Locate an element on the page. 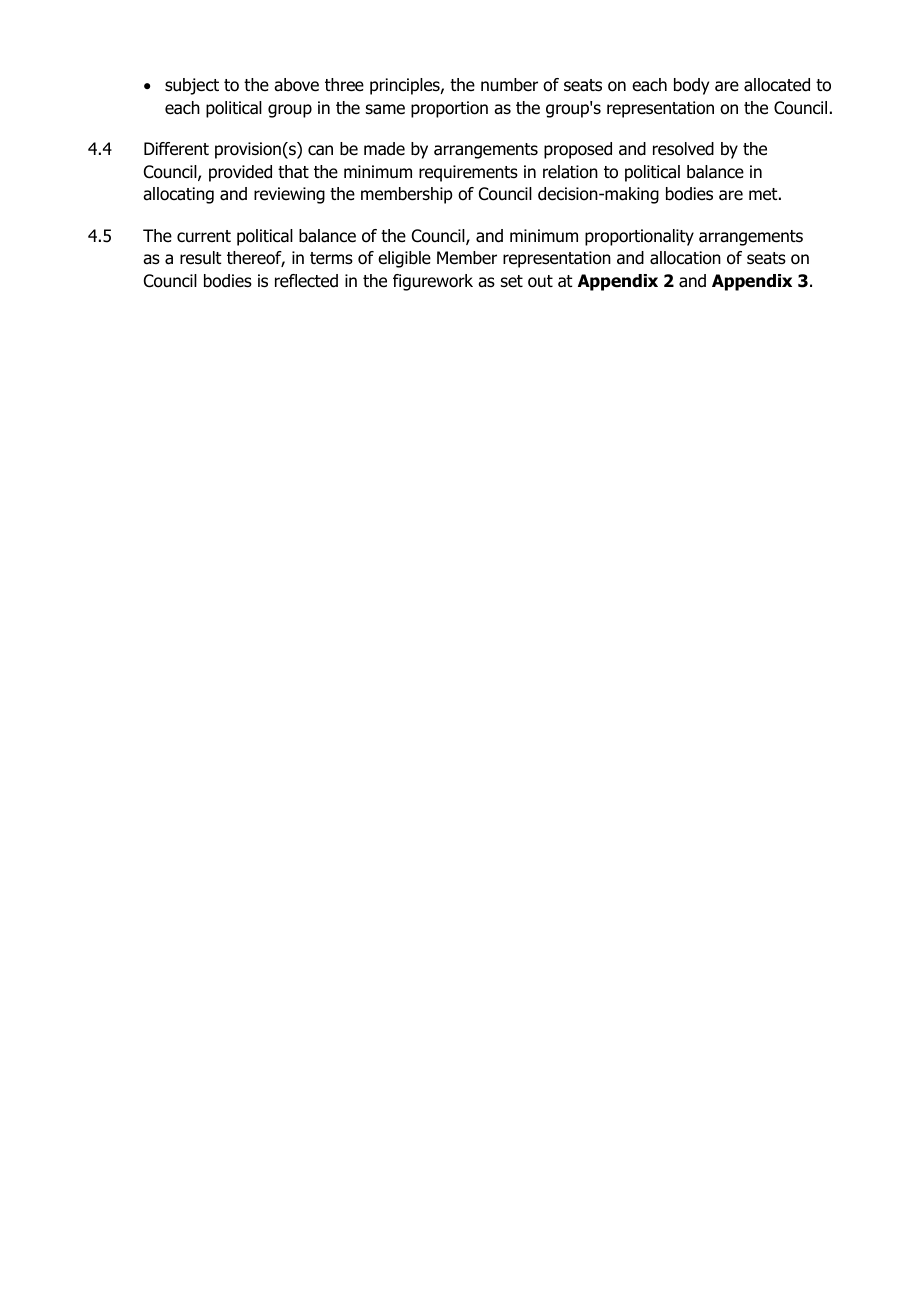  Different is located at coordinates (176, 149).
